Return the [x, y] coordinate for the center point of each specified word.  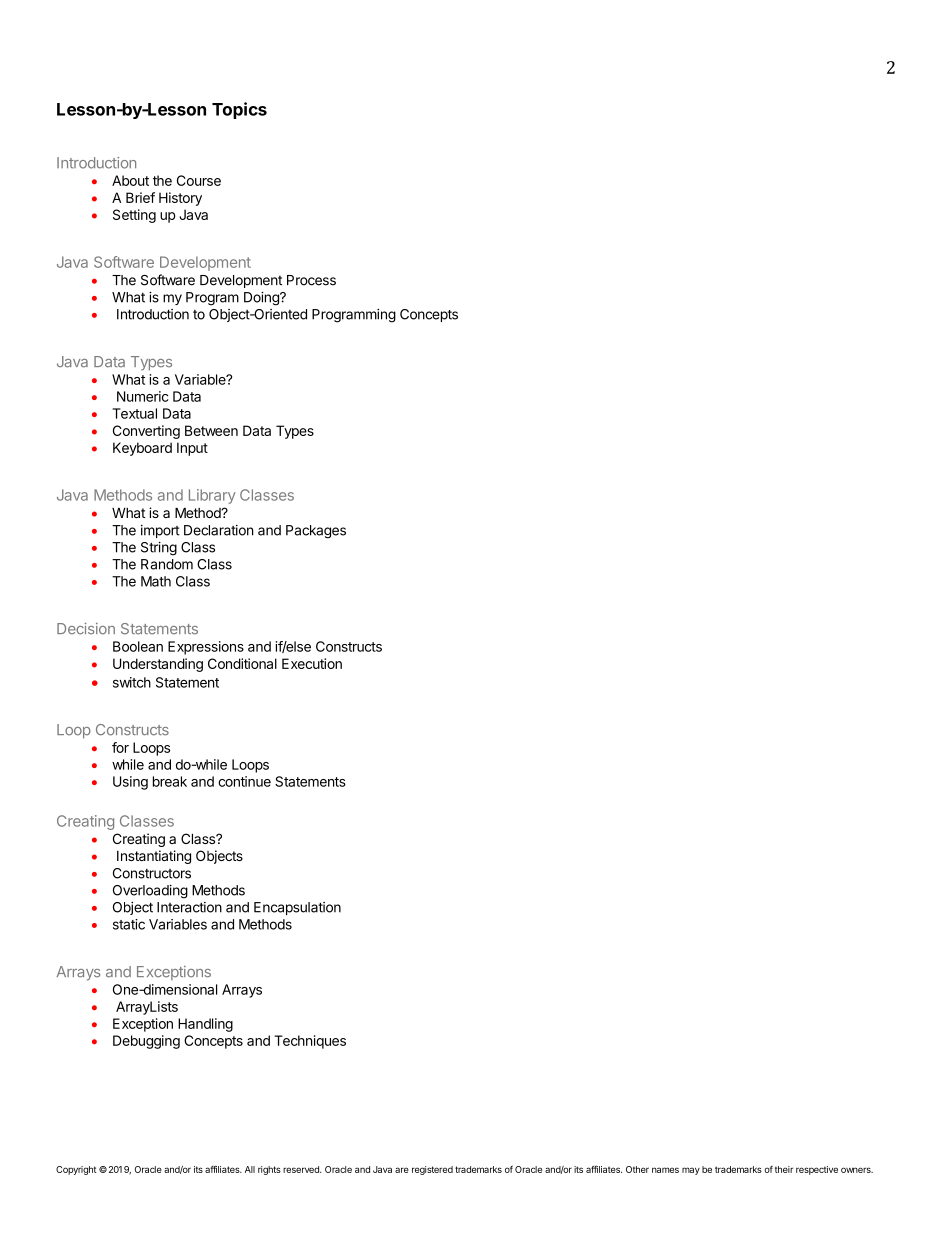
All [250, 1169]
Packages [316, 532]
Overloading [150, 892]
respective [817, 1170]
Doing [262, 299]
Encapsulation [297, 908]
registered [432, 1170]
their [784, 1169]
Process [311, 280]
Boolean [138, 646]
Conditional [242, 663]
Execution [312, 663]
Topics [239, 110]
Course [199, 180]
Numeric [142, 396]
